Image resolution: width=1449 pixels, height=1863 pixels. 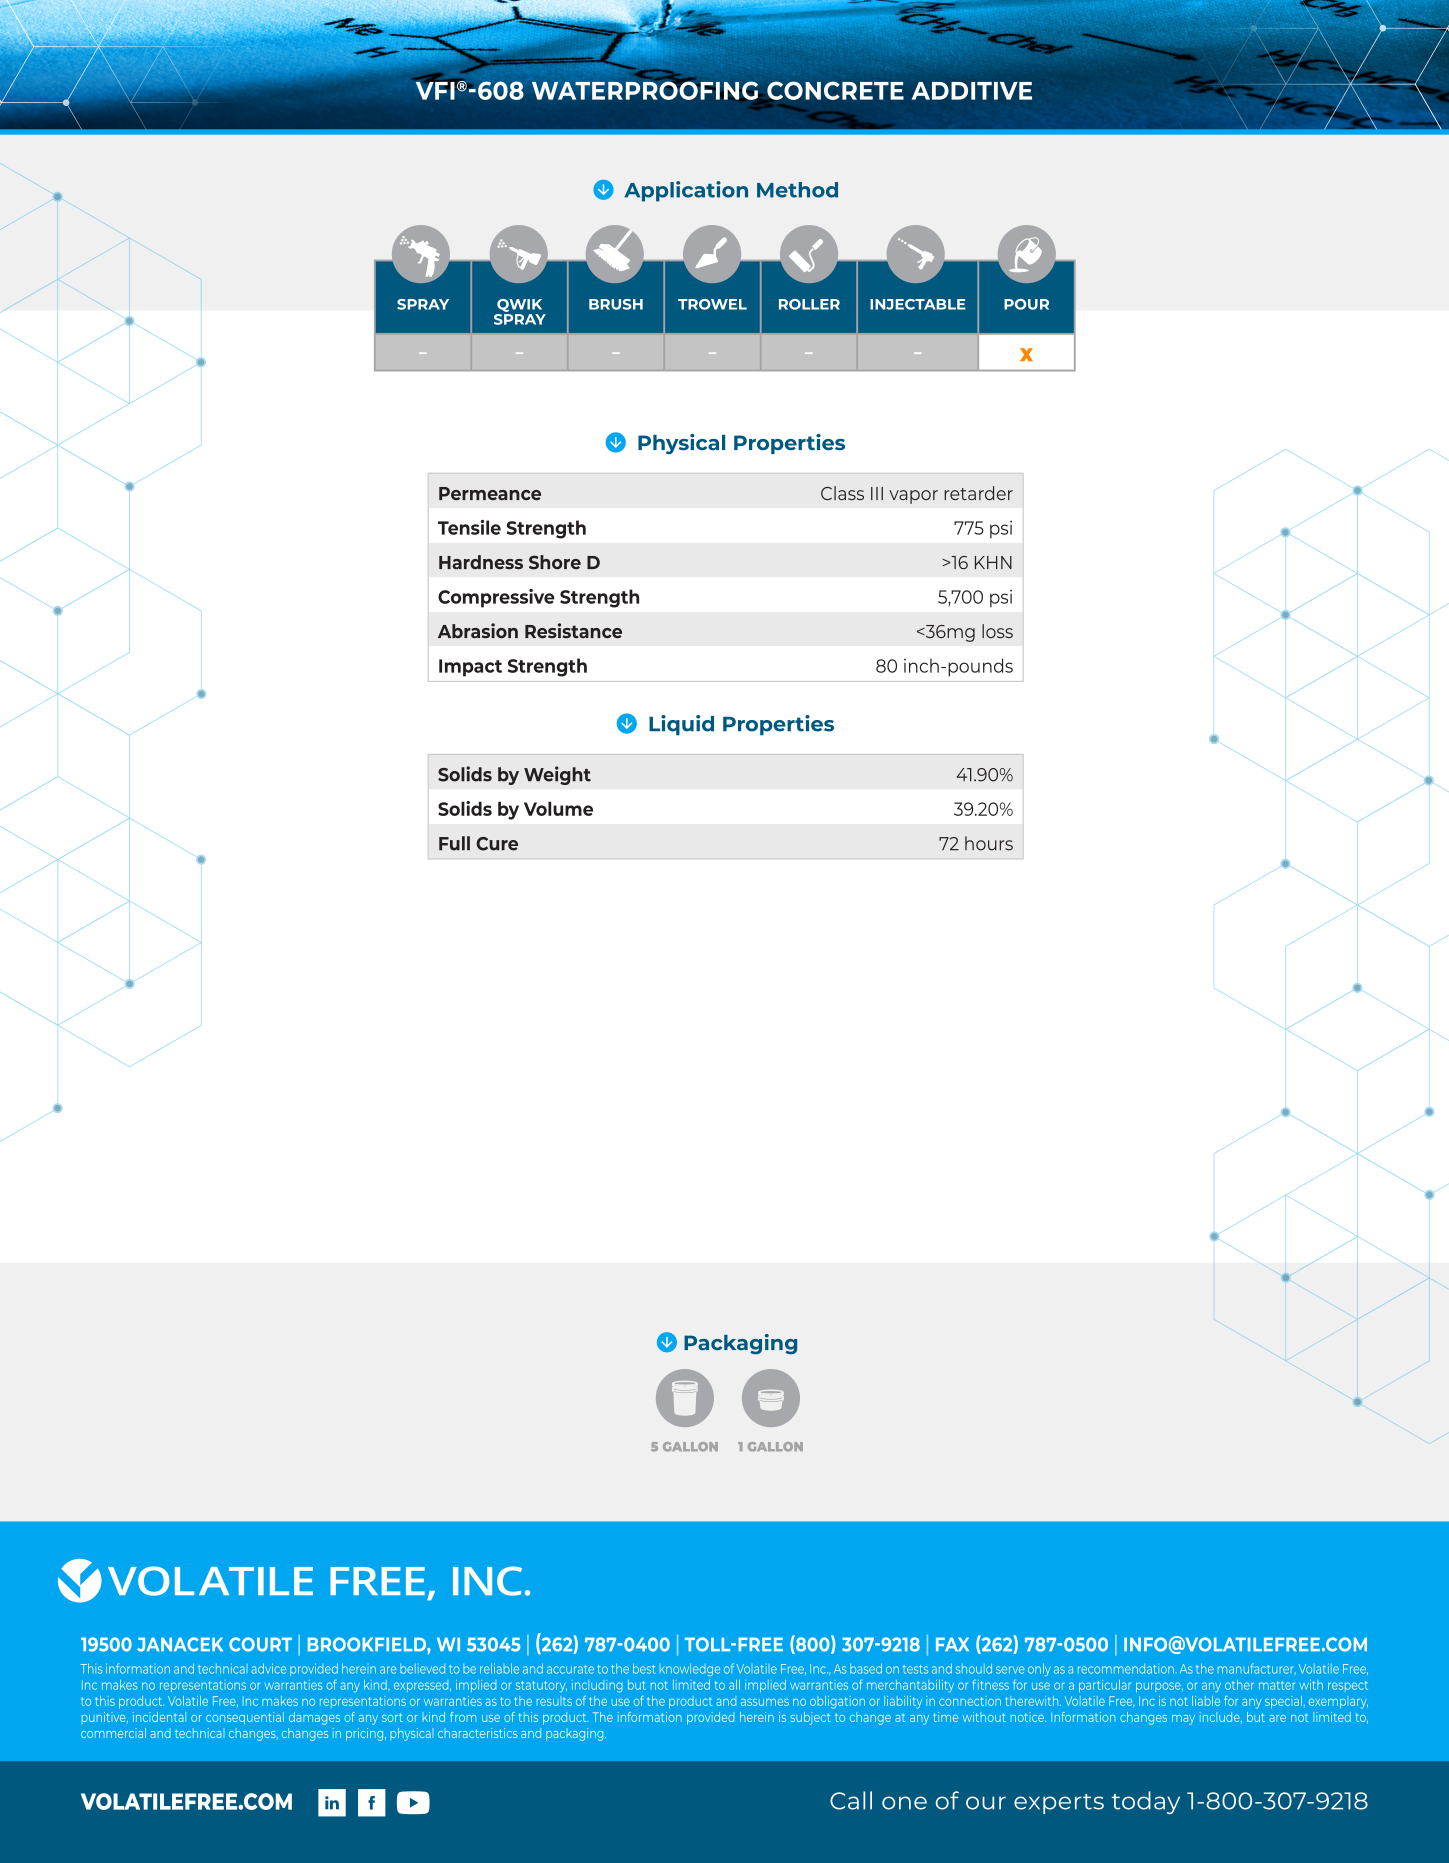 I want to click on knowledge, so click(x=690, y=1670).
